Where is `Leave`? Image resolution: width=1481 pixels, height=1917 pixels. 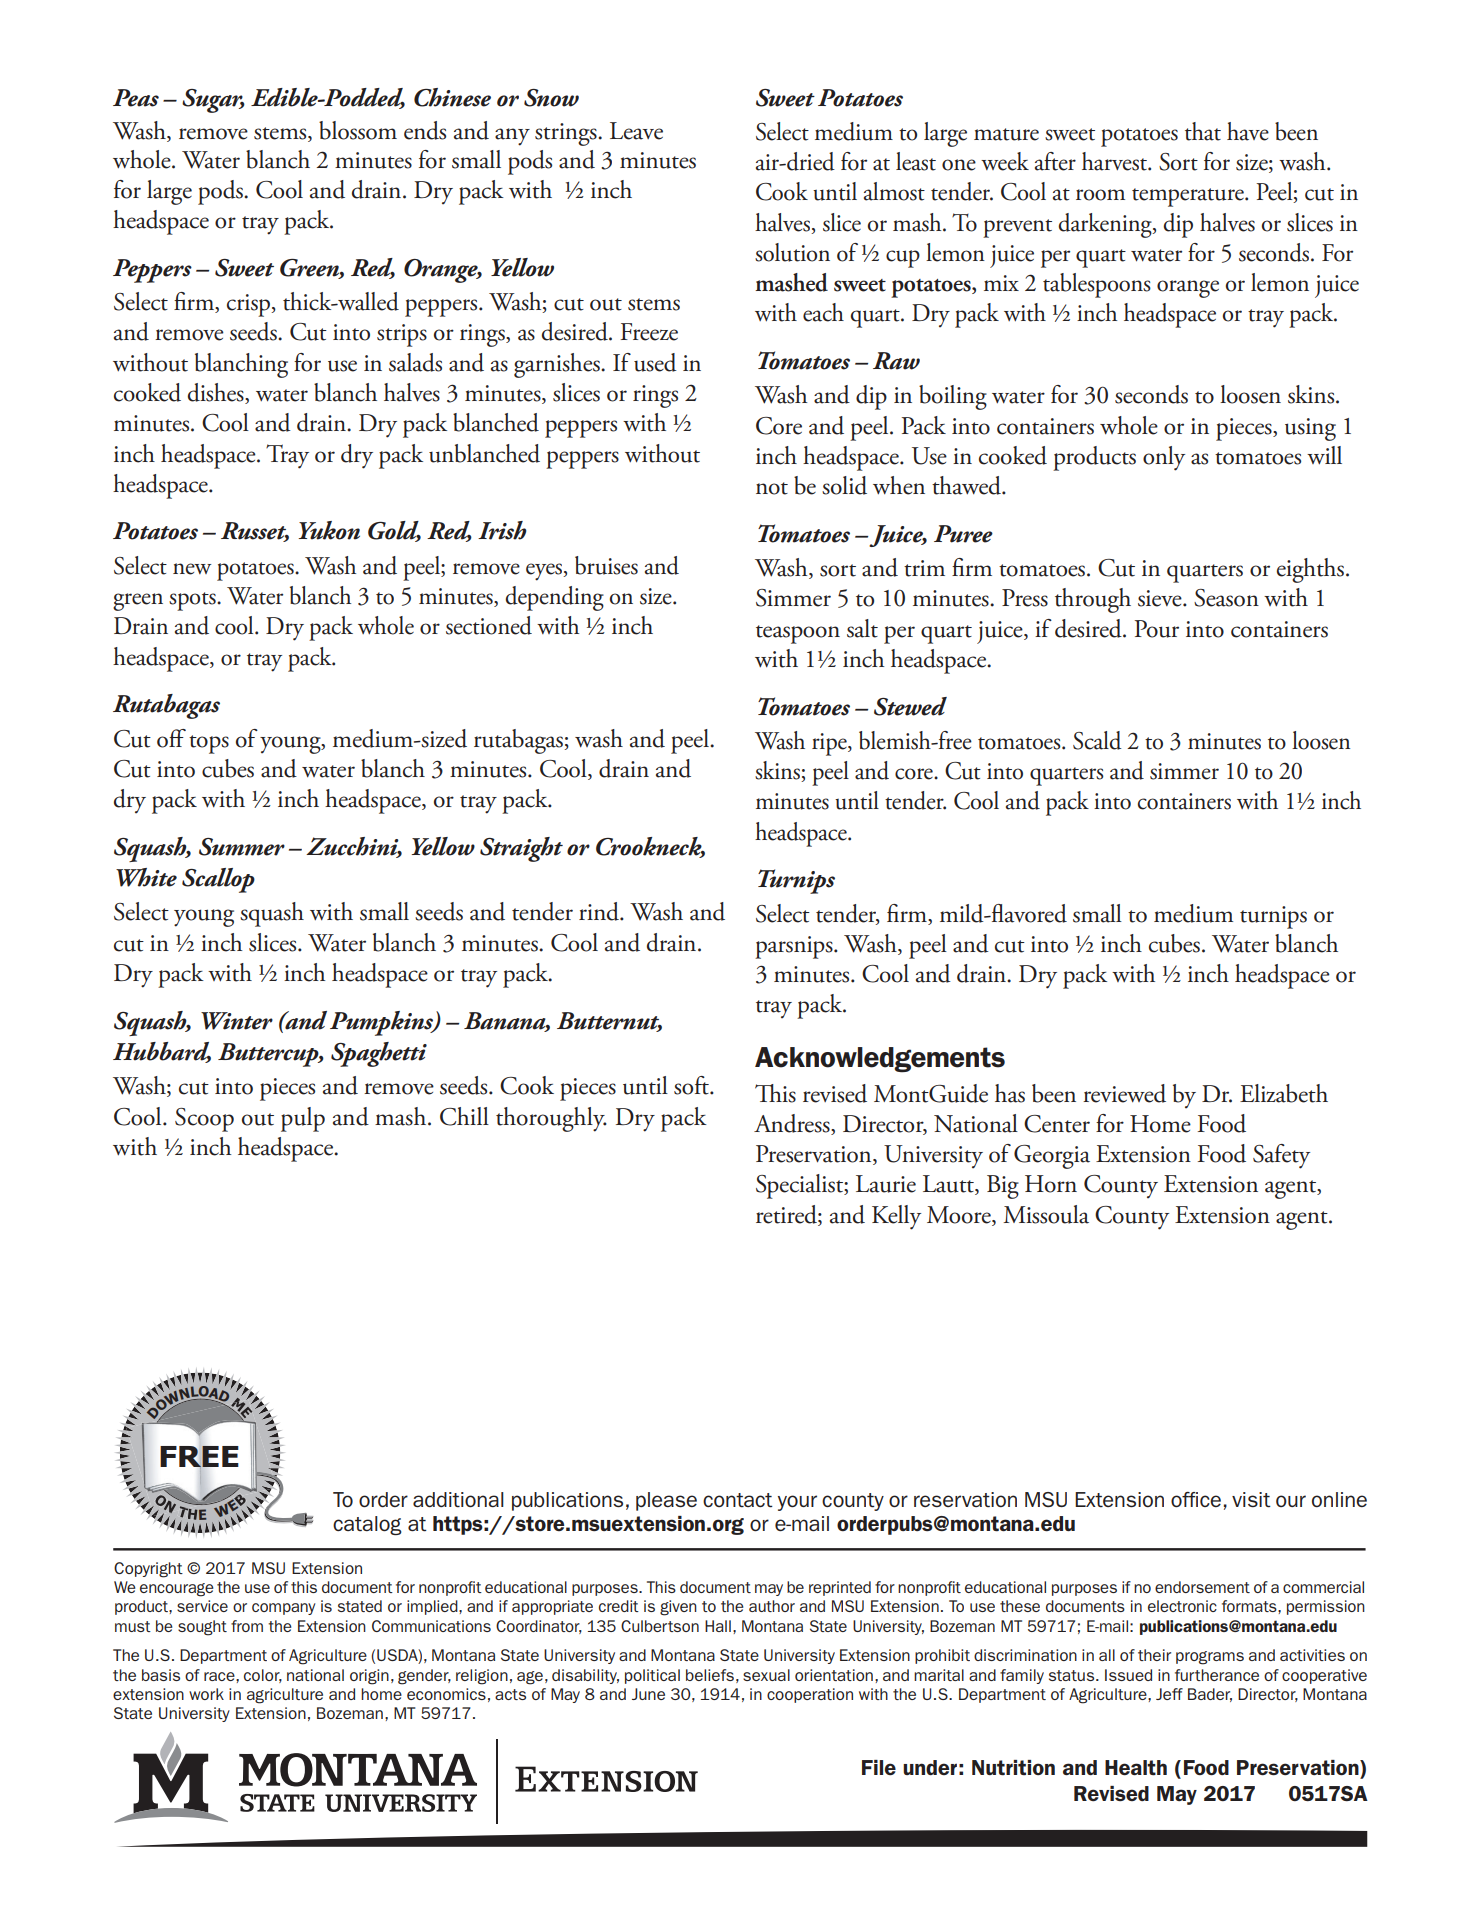
Leave is located at coordinates (636, 131).
